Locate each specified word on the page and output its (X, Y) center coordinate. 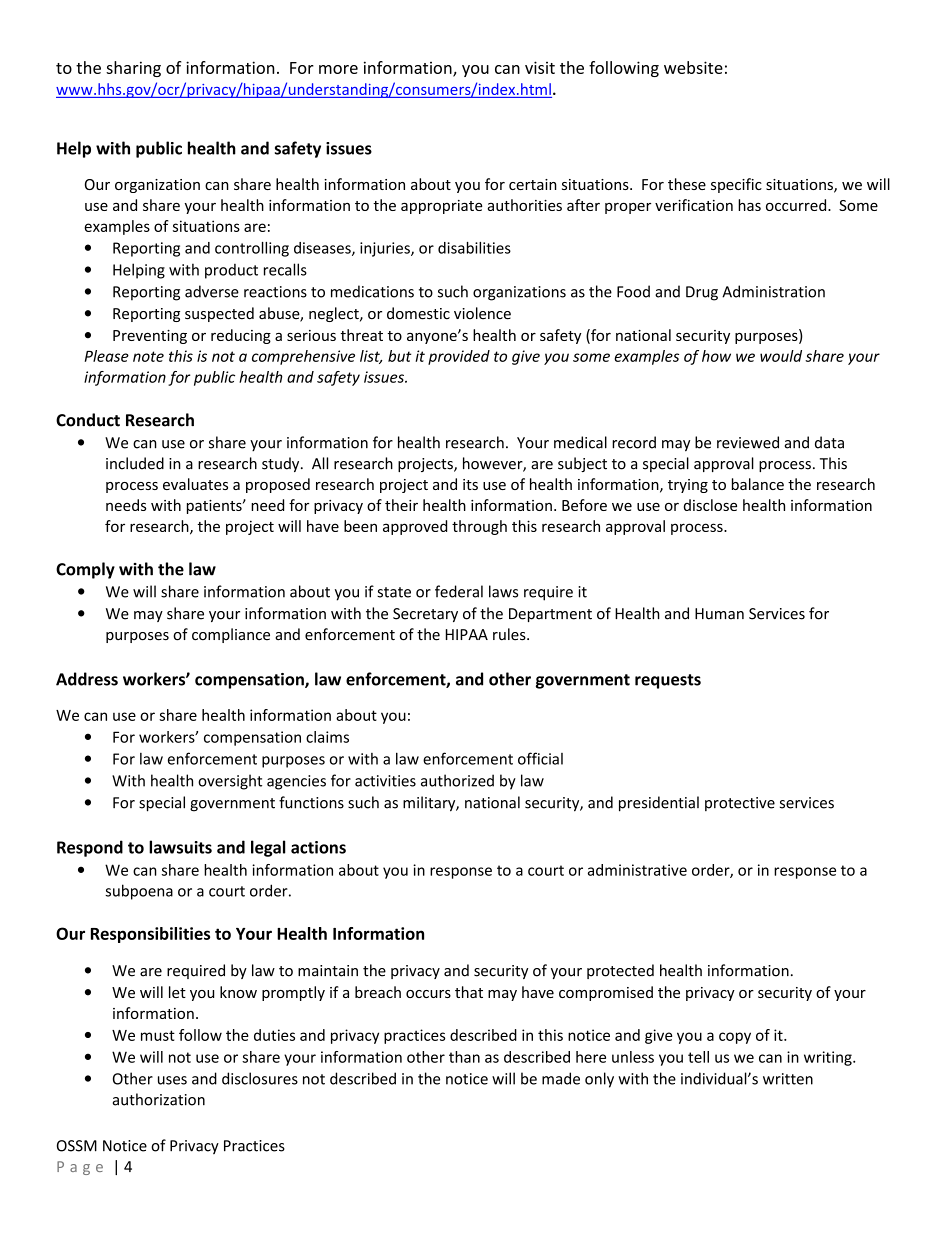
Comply (85, 570)
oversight (230, 782)
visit (540, 67)
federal (459, 591)
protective (740, 804)
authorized (457, 780)
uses (172, 1080)
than (464, 1057)
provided (459, 357)
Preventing (150, 337)
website (693, 67)
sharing (133, 69)
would (781, 356)
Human (719, 614)
